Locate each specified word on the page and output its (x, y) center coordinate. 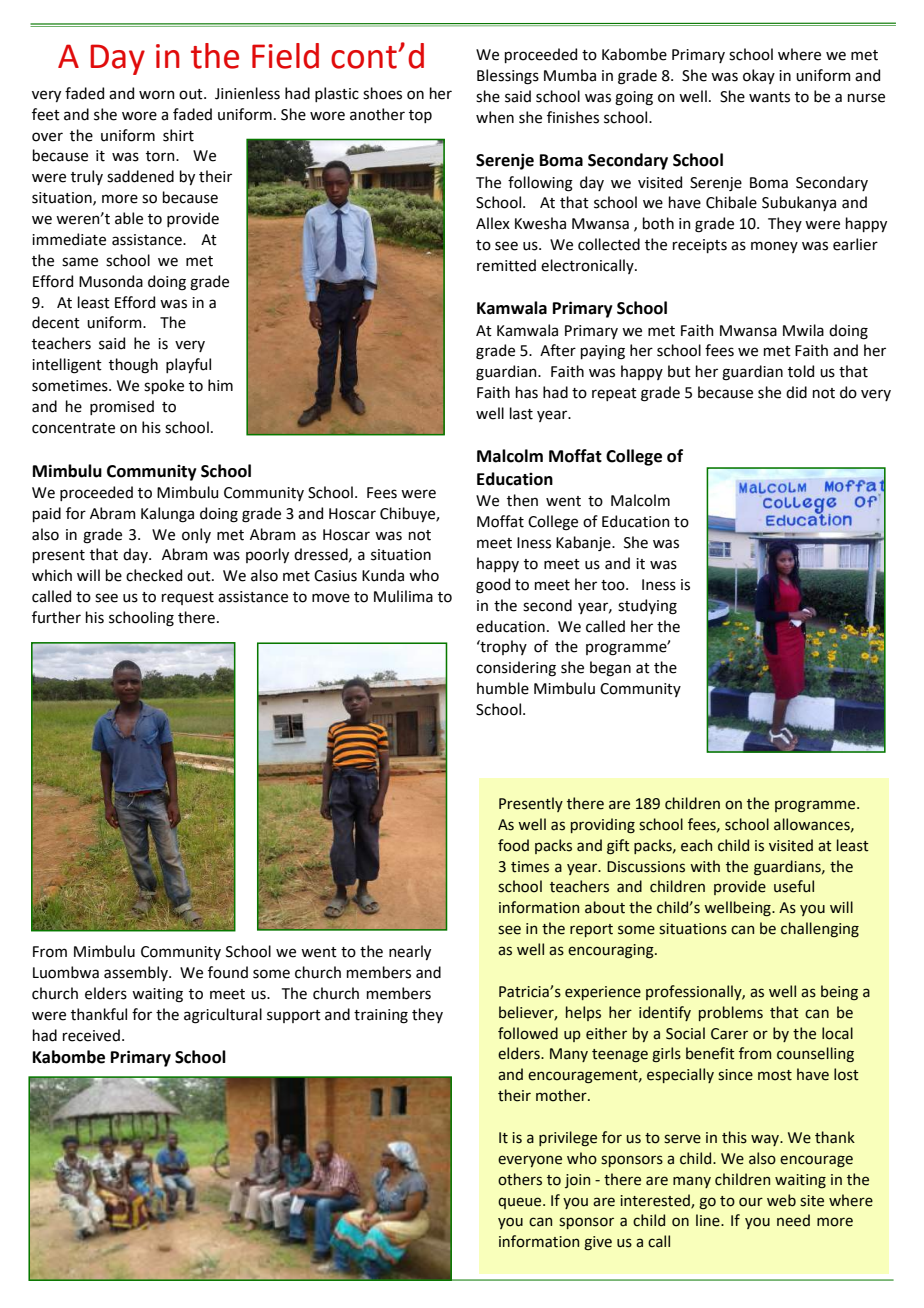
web (781, 1200)
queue (521, 1203)
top (420, 116)
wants (769, 97)
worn (157, 95)
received (91, 1035)
